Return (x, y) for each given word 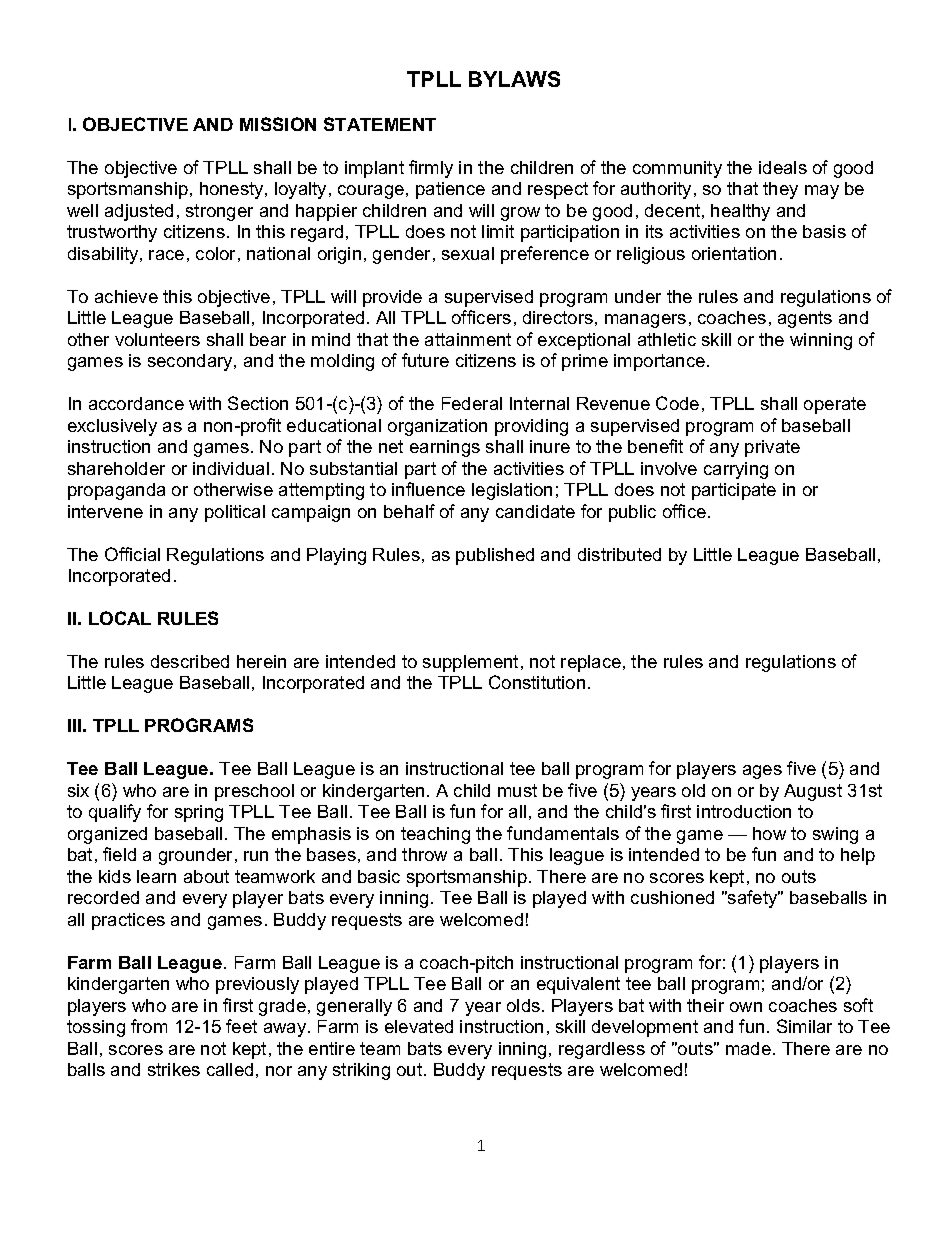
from (149, 1026)
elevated (419, 1026)
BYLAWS (514, 79)
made (748, 1048)
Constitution (537, 682)
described (190, 661)
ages (762, 772)
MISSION (278, 124)
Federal (472, 403)
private (772, 448)
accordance (136, 403)
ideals (783, 167)
